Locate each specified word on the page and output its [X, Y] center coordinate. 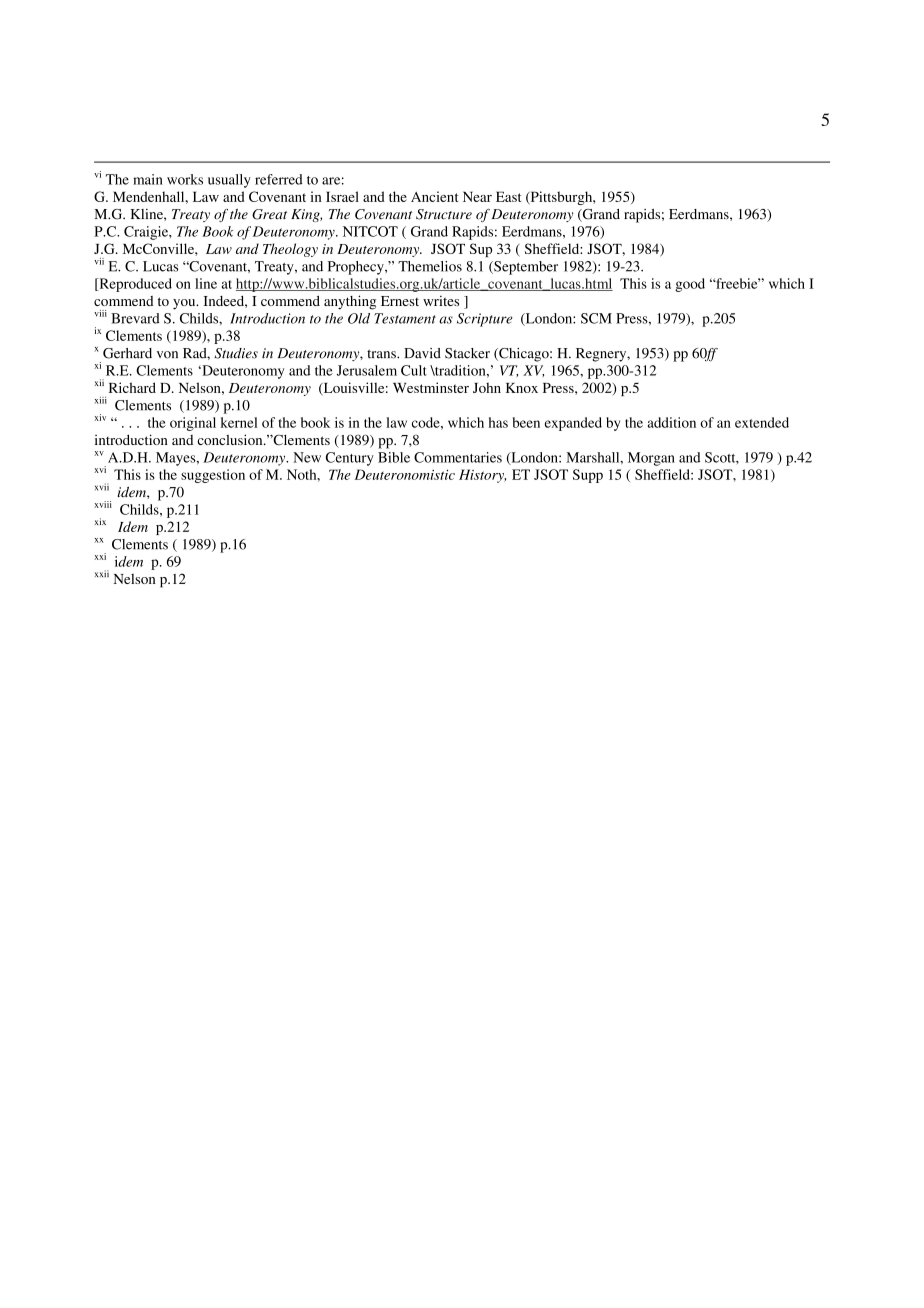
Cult [414, 370]
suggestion [213, 476]
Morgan [651, 459]
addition [672, 422]
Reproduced [134, 285]
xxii [102, 573]
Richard [132, 387]
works [185, 179]
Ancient [434, 196]
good [690, 285]
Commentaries [458, 457]
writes [441, 300]
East [508, 196]
